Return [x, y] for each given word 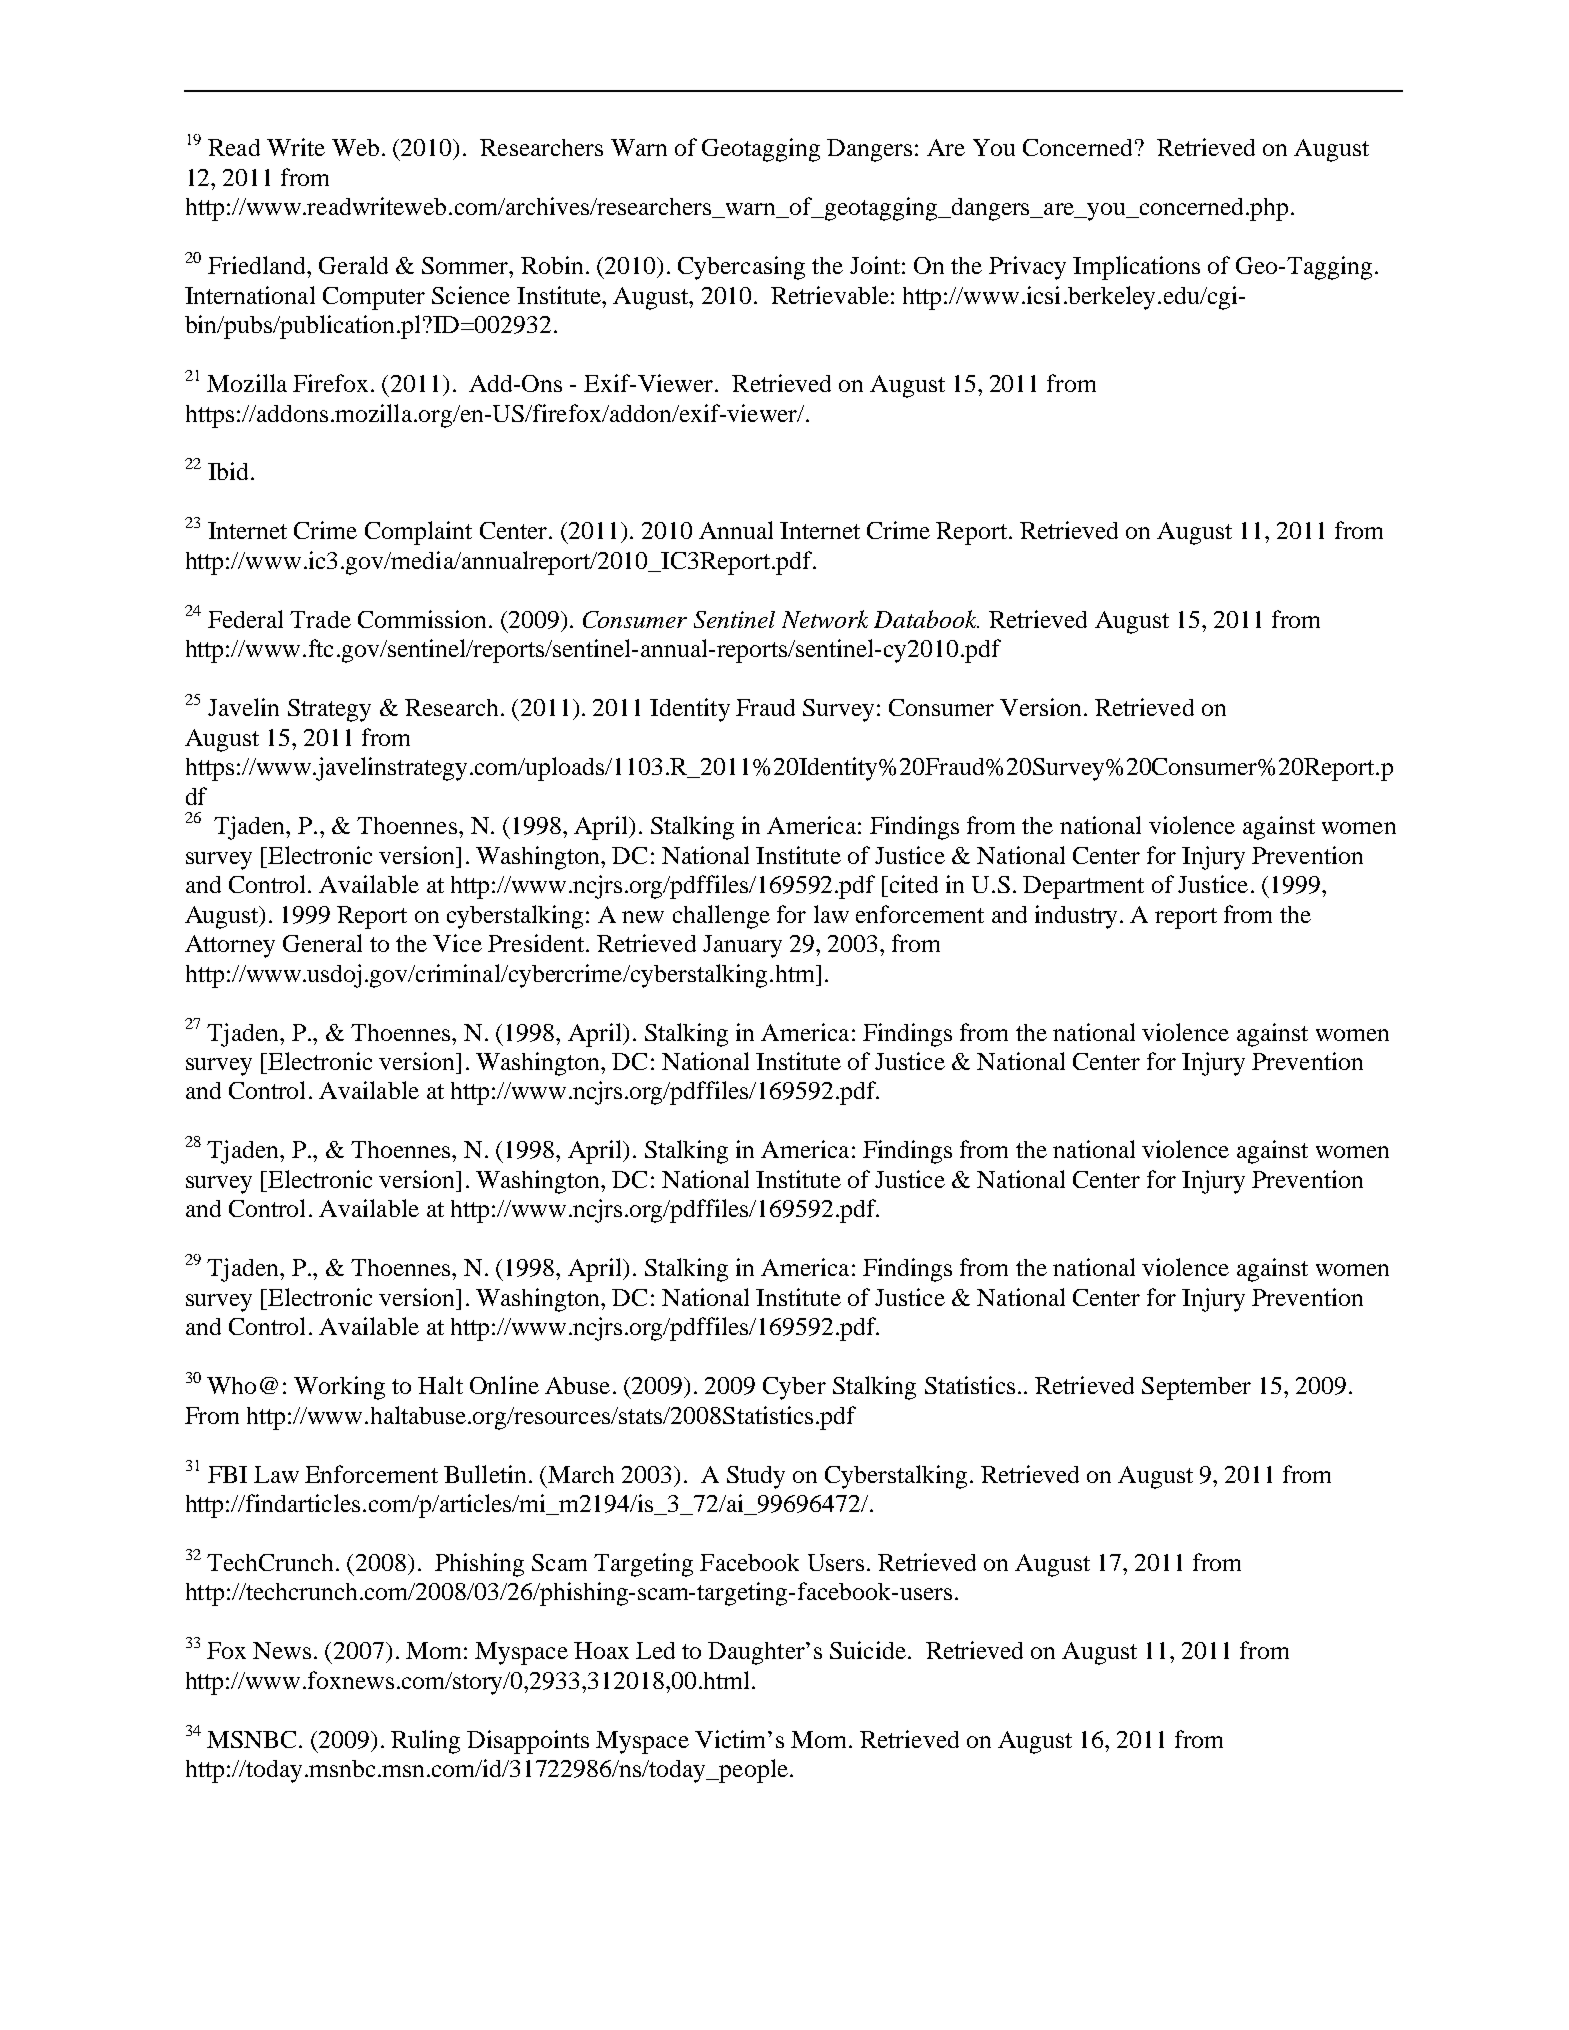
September [1196, 1388]
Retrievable [830, 295]
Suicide [868, 1650]
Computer [374, 298]
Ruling [425, 1742]
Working [339, 1388]
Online [504, 1385]
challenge [721, 917]
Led [655, 1650]
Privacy [1027, 268]
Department [1083, 887]
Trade [320, 619]
